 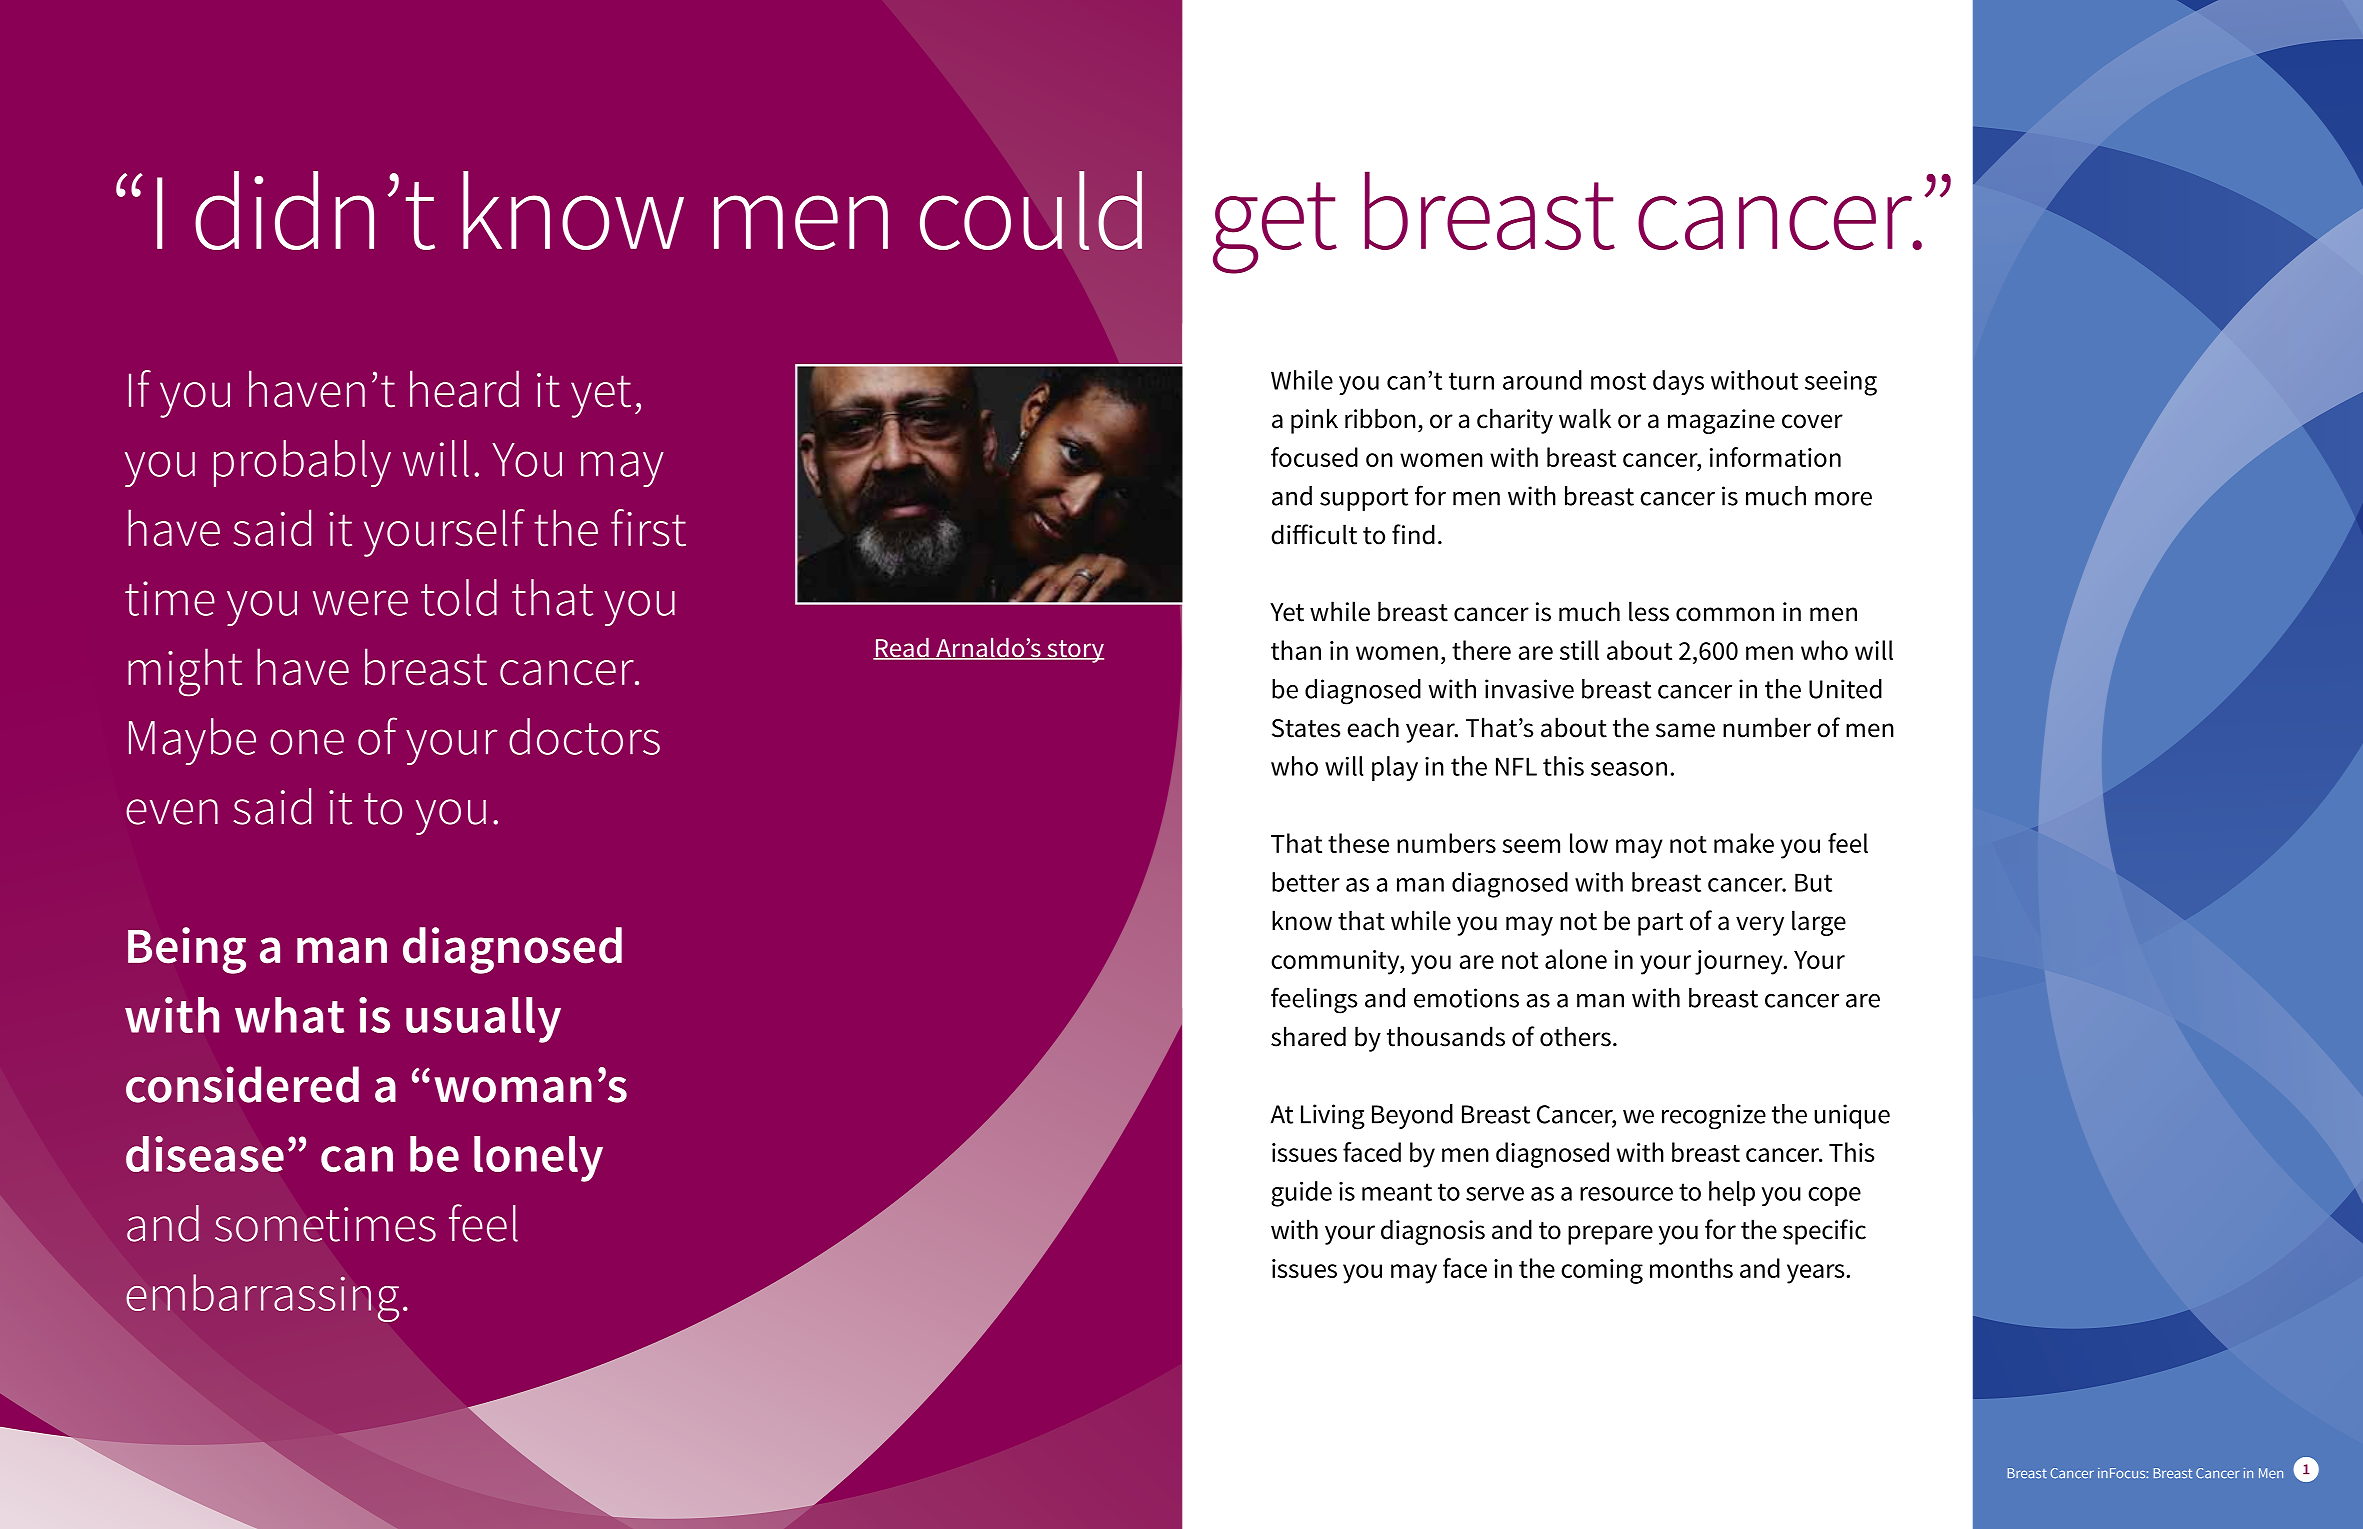 What do you see at coordinates (289, 1015) in the document?
I see `what` at bounding box center [289, 1015].
